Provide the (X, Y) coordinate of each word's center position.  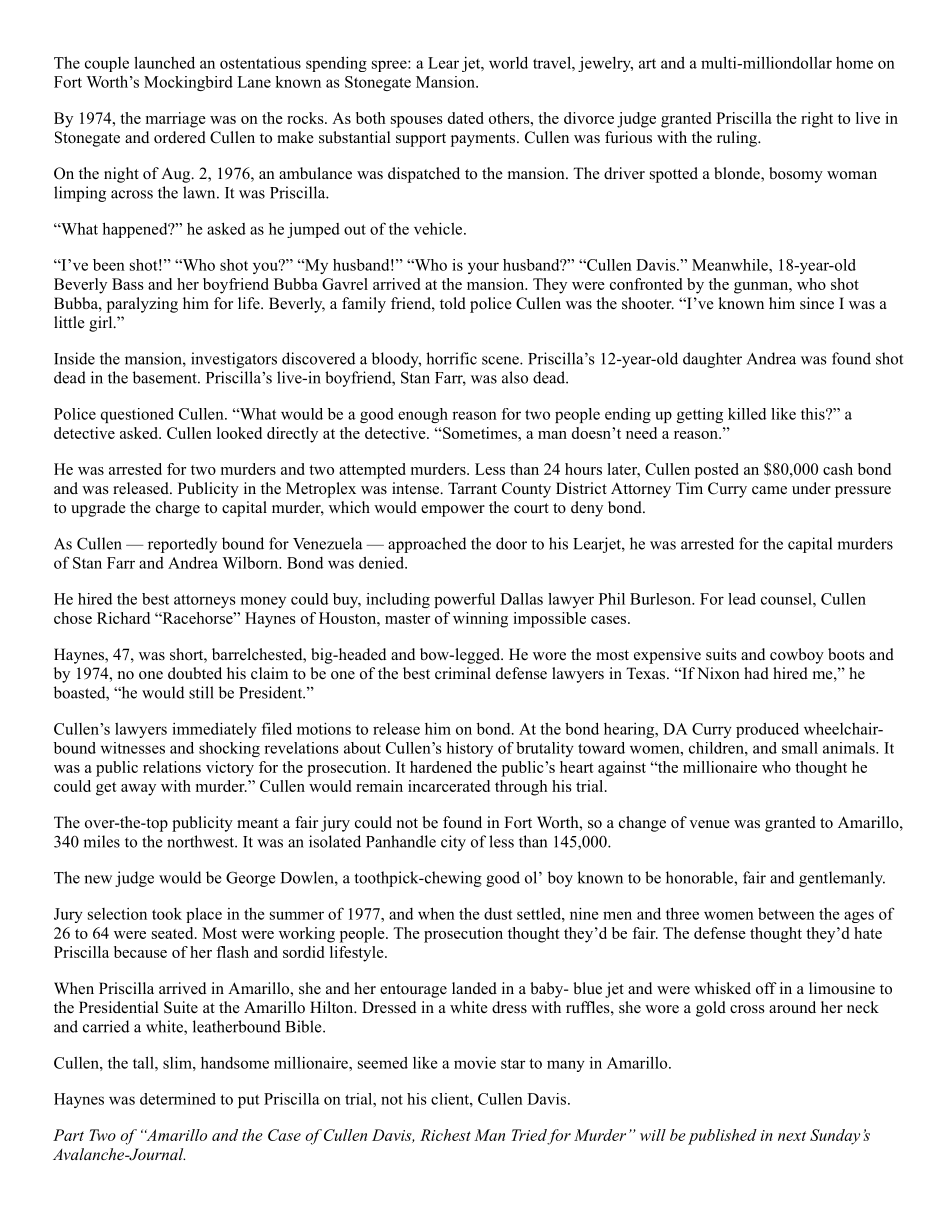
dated (466, 118)
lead (742, 599)
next (792, 1136)
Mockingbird (188, 83)
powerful (464, 600)
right (817, 120)
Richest (445, 1135)
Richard (123, 618)
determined (178, 1099)
